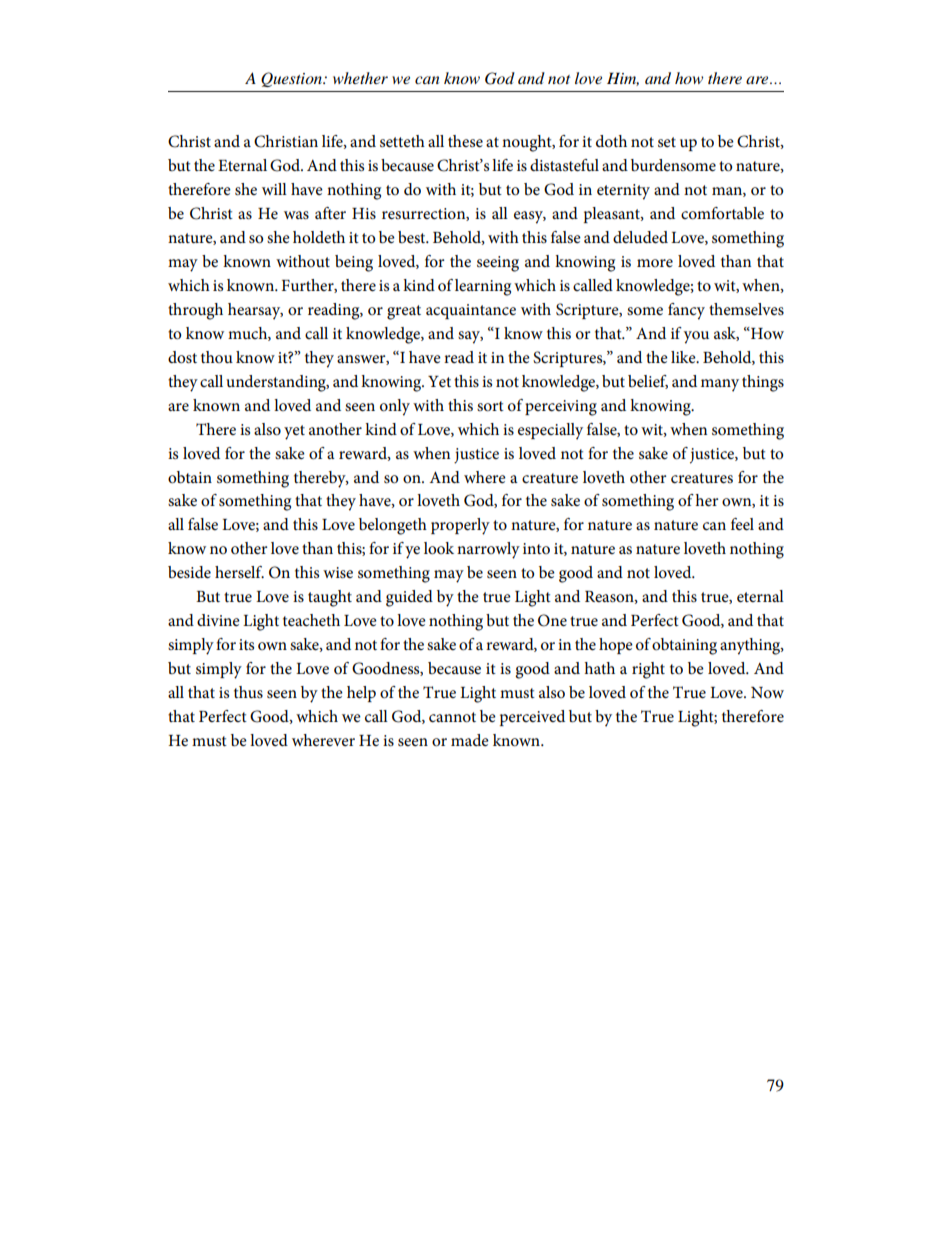 This screenshot has height=1233, width=952. What do you see at coordinates (720, 385) in the screenshot?
I see `many` at bounding box center [720, 385].
